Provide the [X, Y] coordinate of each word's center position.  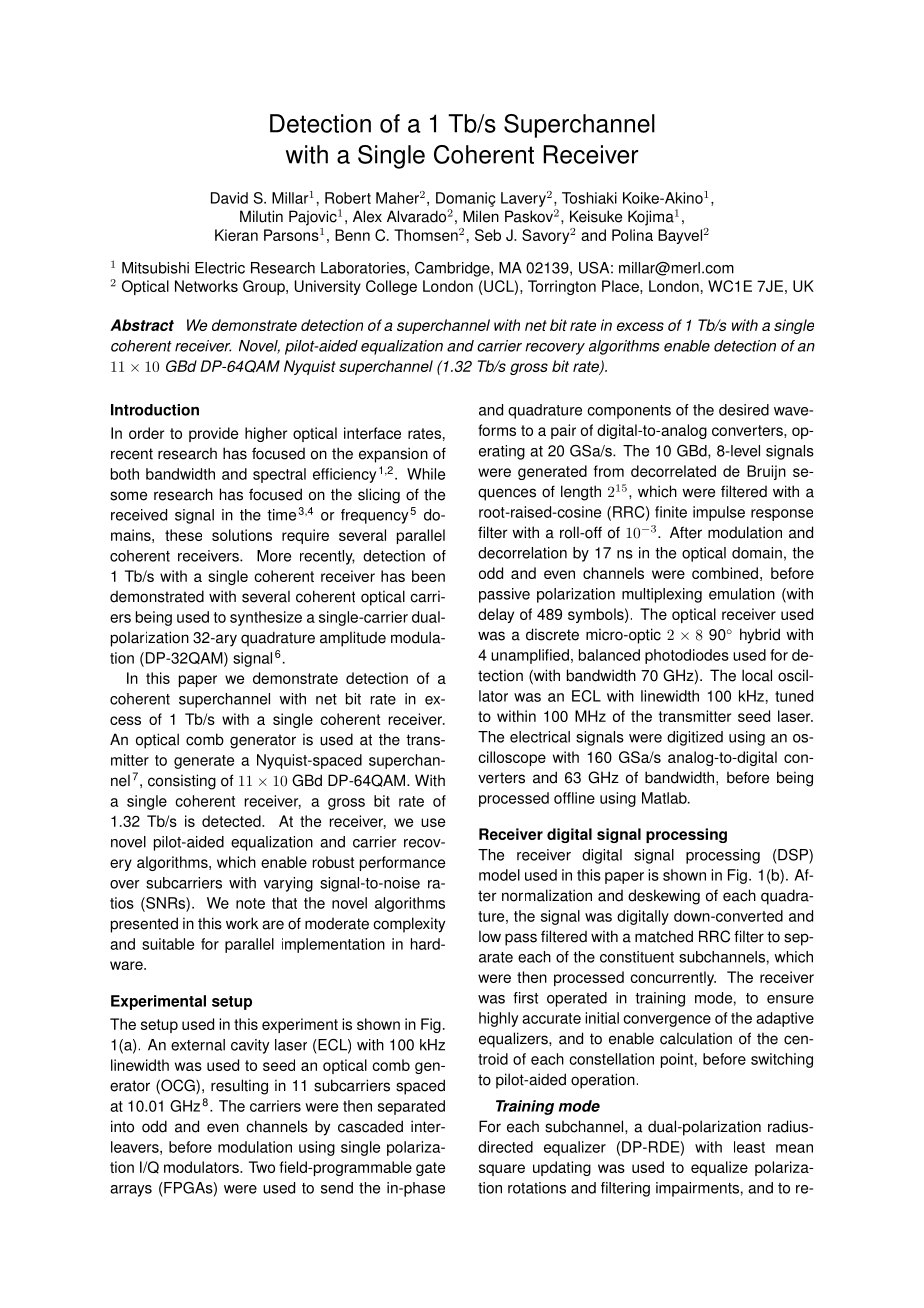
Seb [488, 235]
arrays [131, 1191]
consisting [182, 782]
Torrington [562, 287]
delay [496, 615]
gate [430, 1169]
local [757, 675]
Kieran [236, 235]
